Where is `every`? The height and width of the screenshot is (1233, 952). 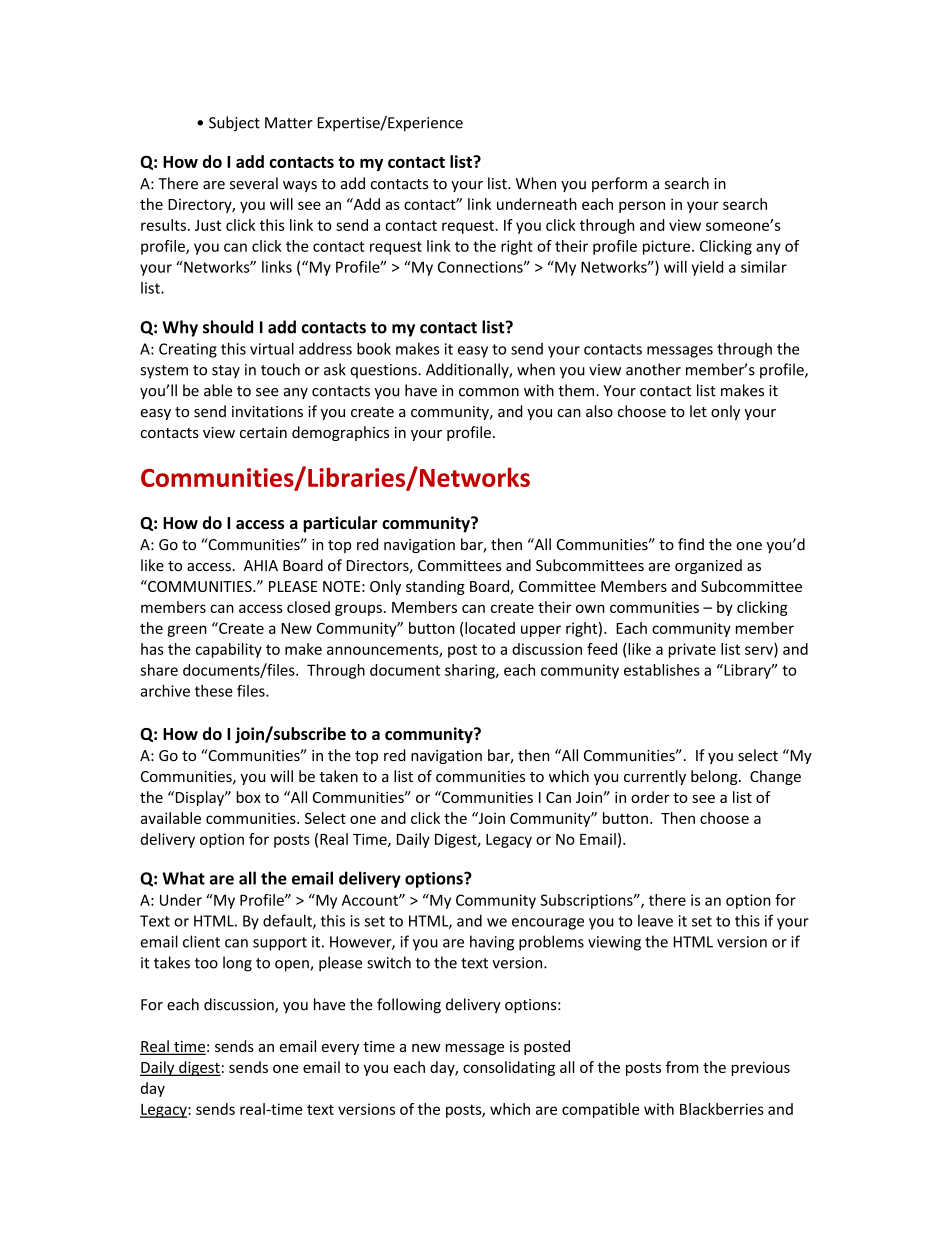 every is located at coordinates (340, 1049).
